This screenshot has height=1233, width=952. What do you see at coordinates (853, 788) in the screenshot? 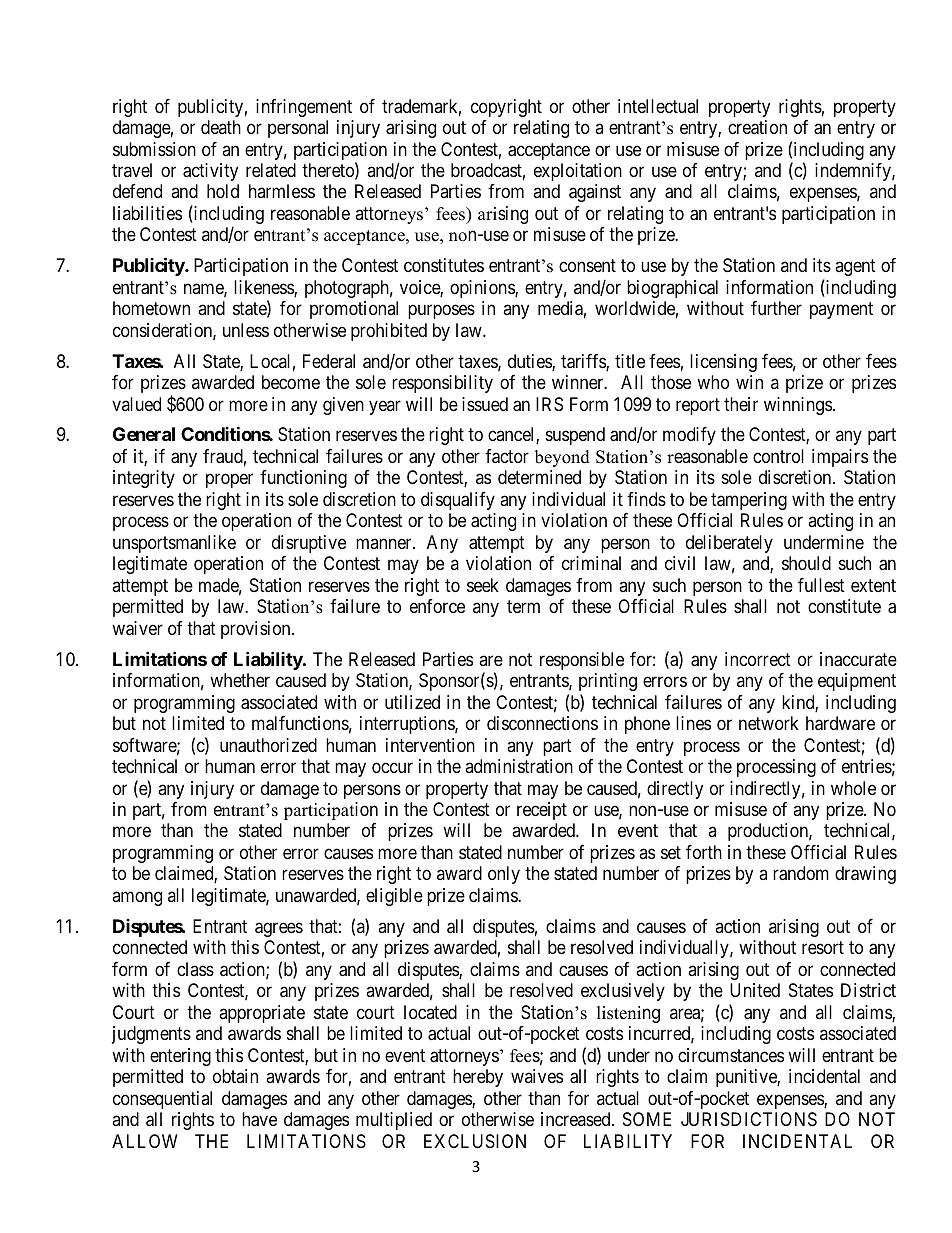
I see `whole` at bounding box center [853, 788].
